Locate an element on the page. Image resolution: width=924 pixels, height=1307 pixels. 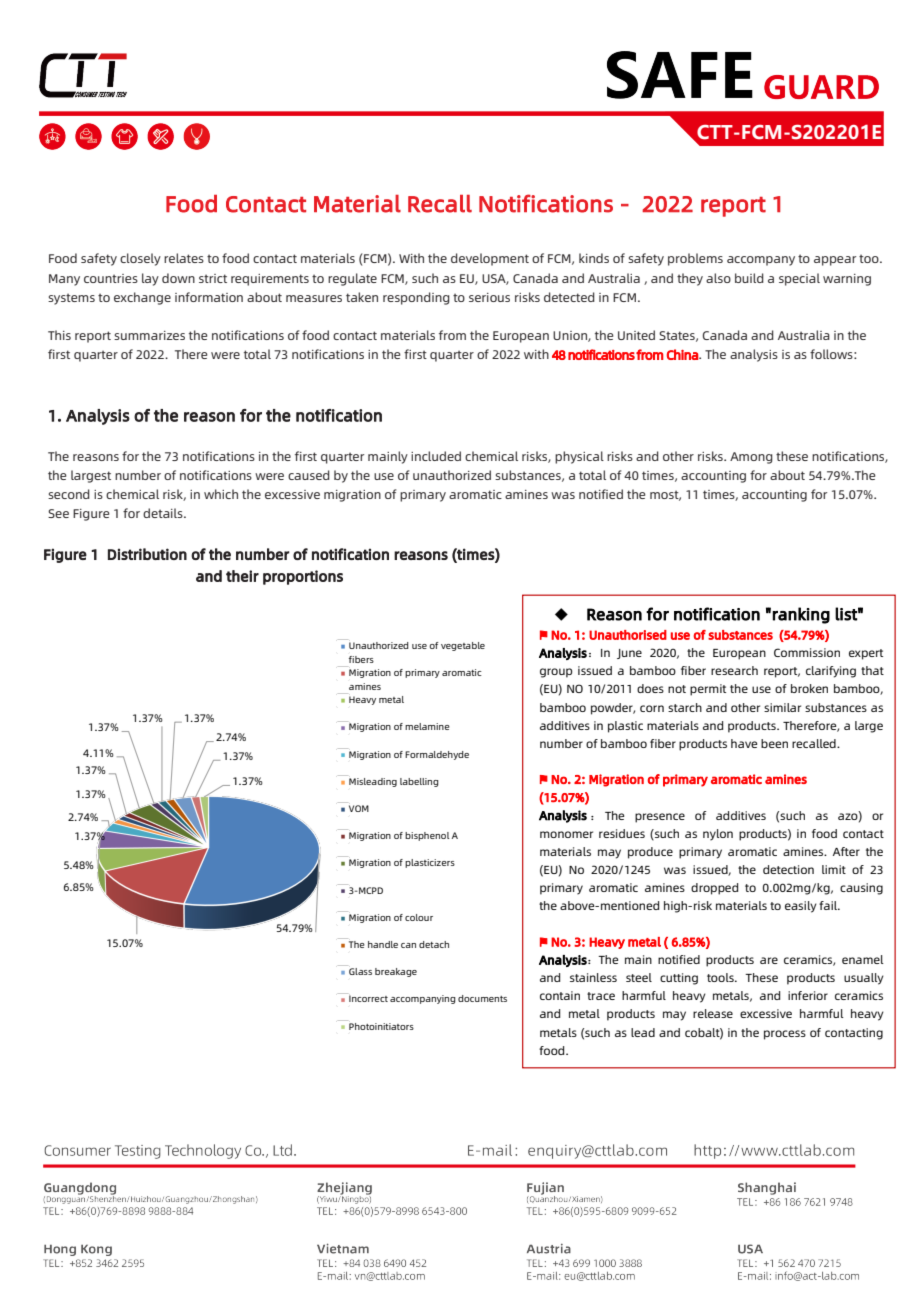
included is located at coordinates (436, 456).
